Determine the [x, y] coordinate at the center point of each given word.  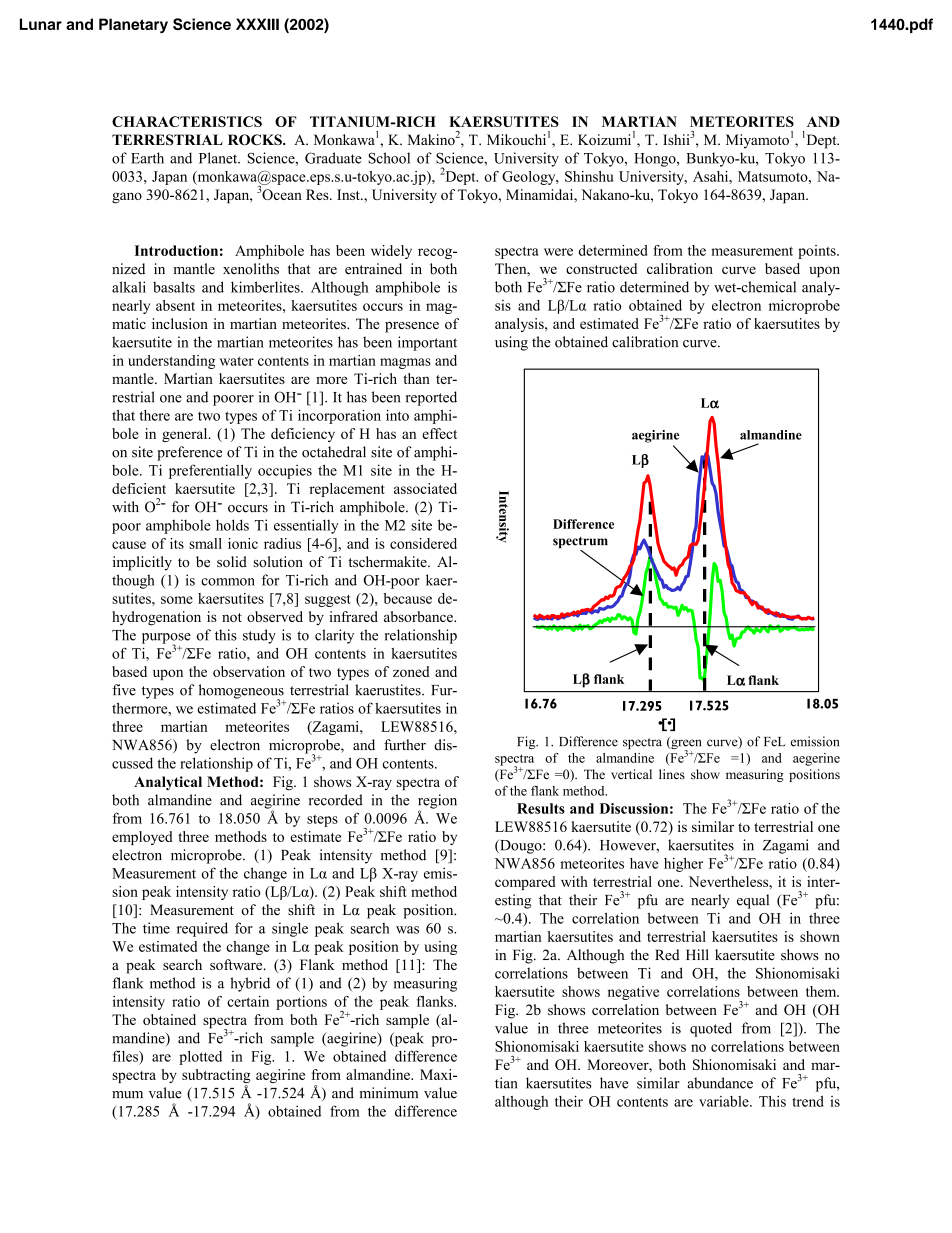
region [437, 802]
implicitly [142, 563]
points [818, 252]
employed [142, 838]
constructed [601, 268]
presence [412, 327]
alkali [129, 287]
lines [672, 774]
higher [683, 865]
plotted [200, 1058]
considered [423, 543]
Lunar [41, 24]
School [389, 158]
